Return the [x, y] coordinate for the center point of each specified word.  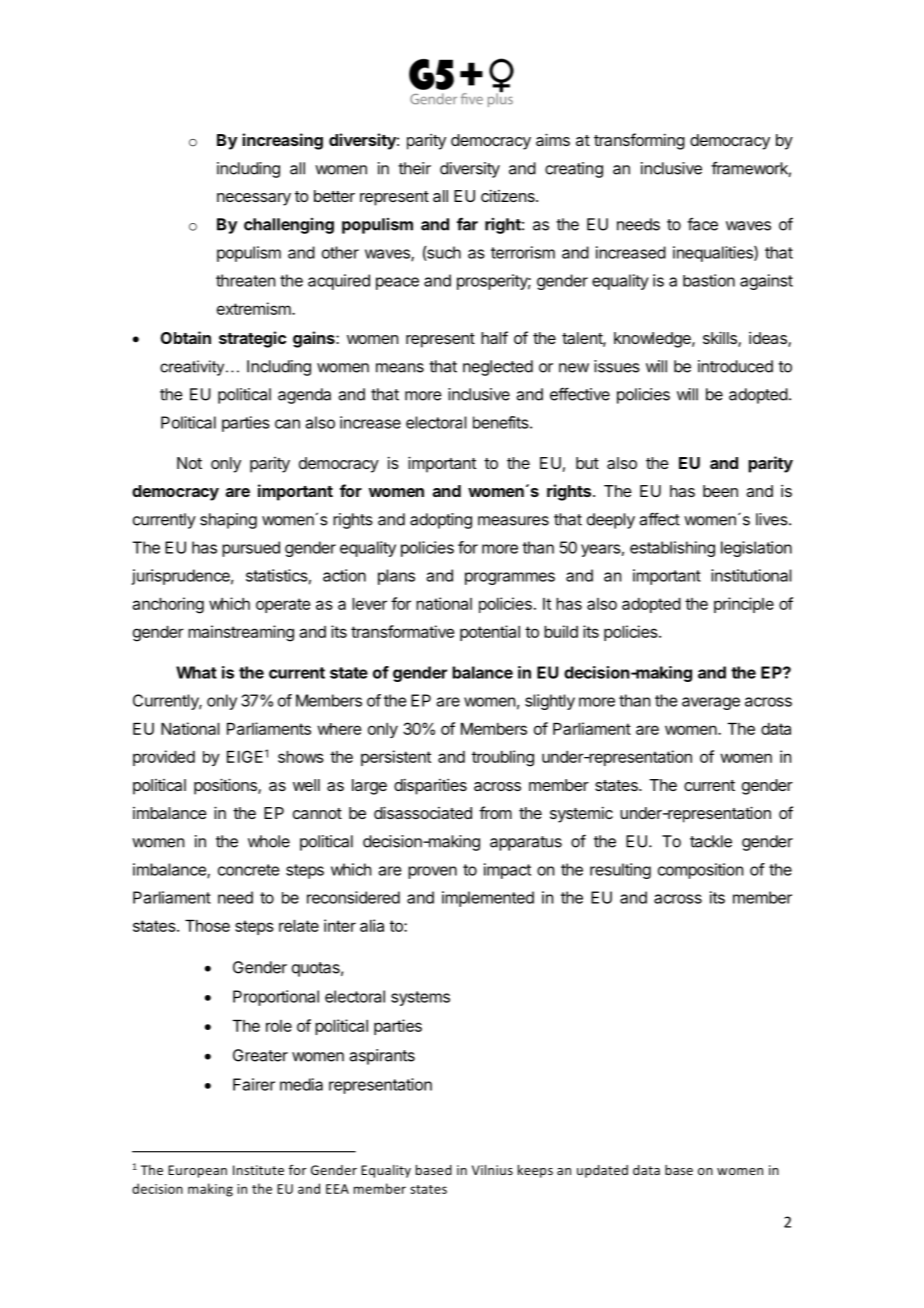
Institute [258, 1170]
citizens [509, 195]
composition [700, 871]
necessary [254, 199]
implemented [488, 899]
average [711, 703]
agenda [304, 396]
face [702, 224]
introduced [735, 366]
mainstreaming [241, 633]
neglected [498, 368]
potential [490, 633]
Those [207, 926]
